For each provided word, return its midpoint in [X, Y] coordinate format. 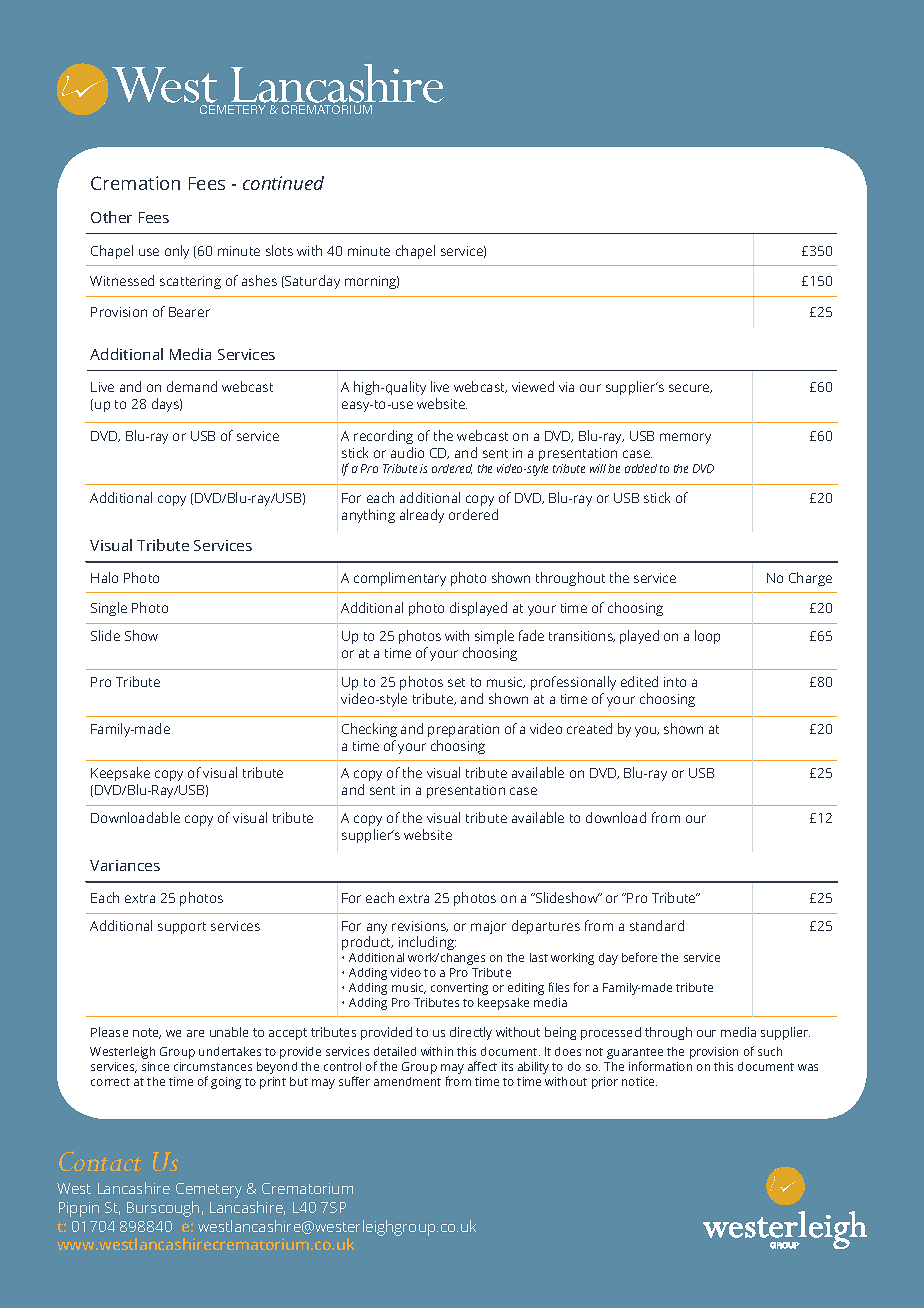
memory [685, 438]
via [566, 387]
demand [192, 386]
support [182, 928]
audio [407, 452]
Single [109, 609]
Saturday [311, 282]
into [675, 682]
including [427, 945]
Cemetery [209, 1190]
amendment [407, 1081]
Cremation [135, 183]
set [456, 682]
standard [657, 925]
